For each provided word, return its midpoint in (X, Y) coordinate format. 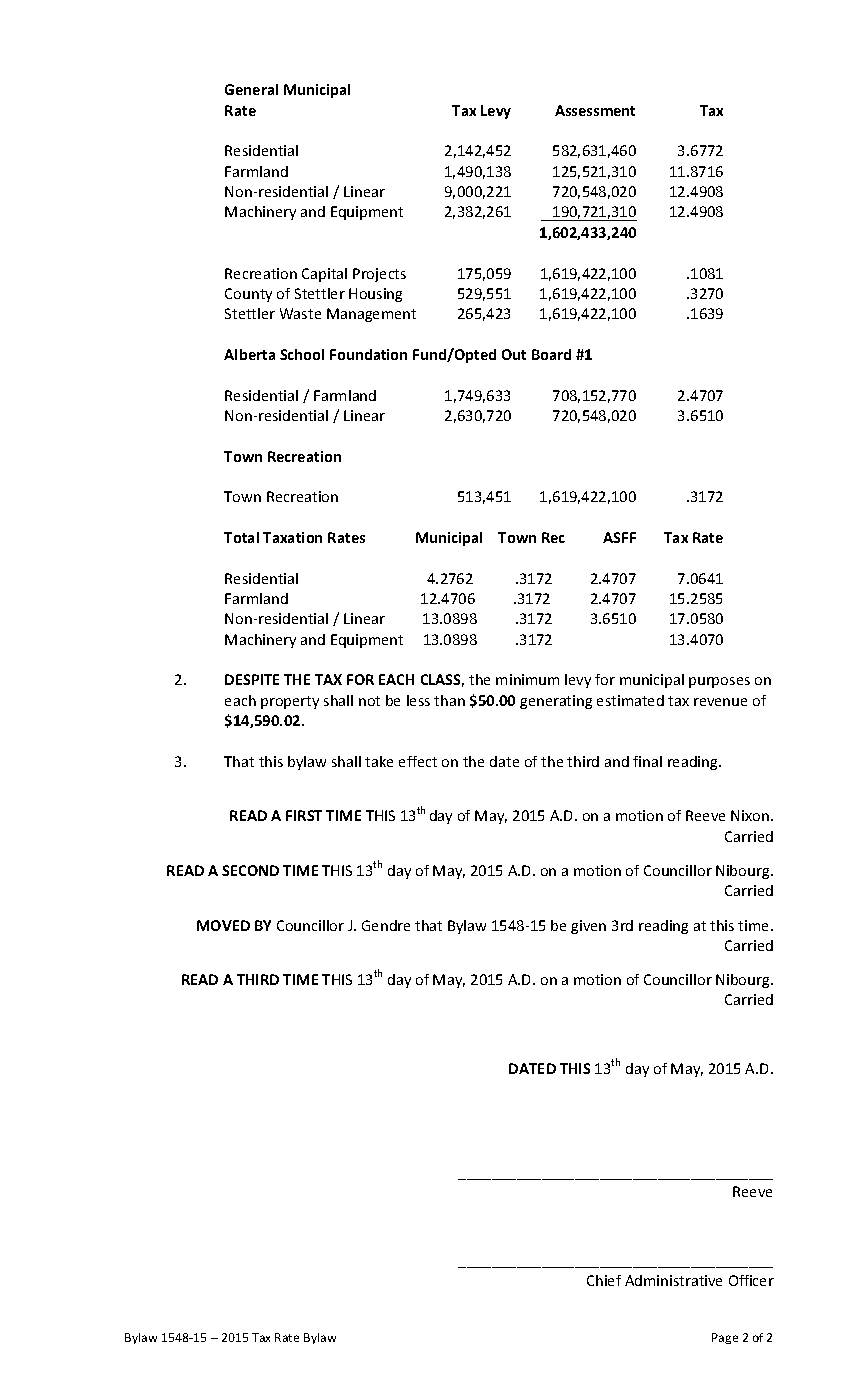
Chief (604, 1280)
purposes (719, 682)
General (251, 89)
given (588, 927)
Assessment (595, 110)
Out (514, 354)
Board (551, 354)
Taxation (292, 537)
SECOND (250, 870)
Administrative (673, 1280)
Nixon (750, 815)
